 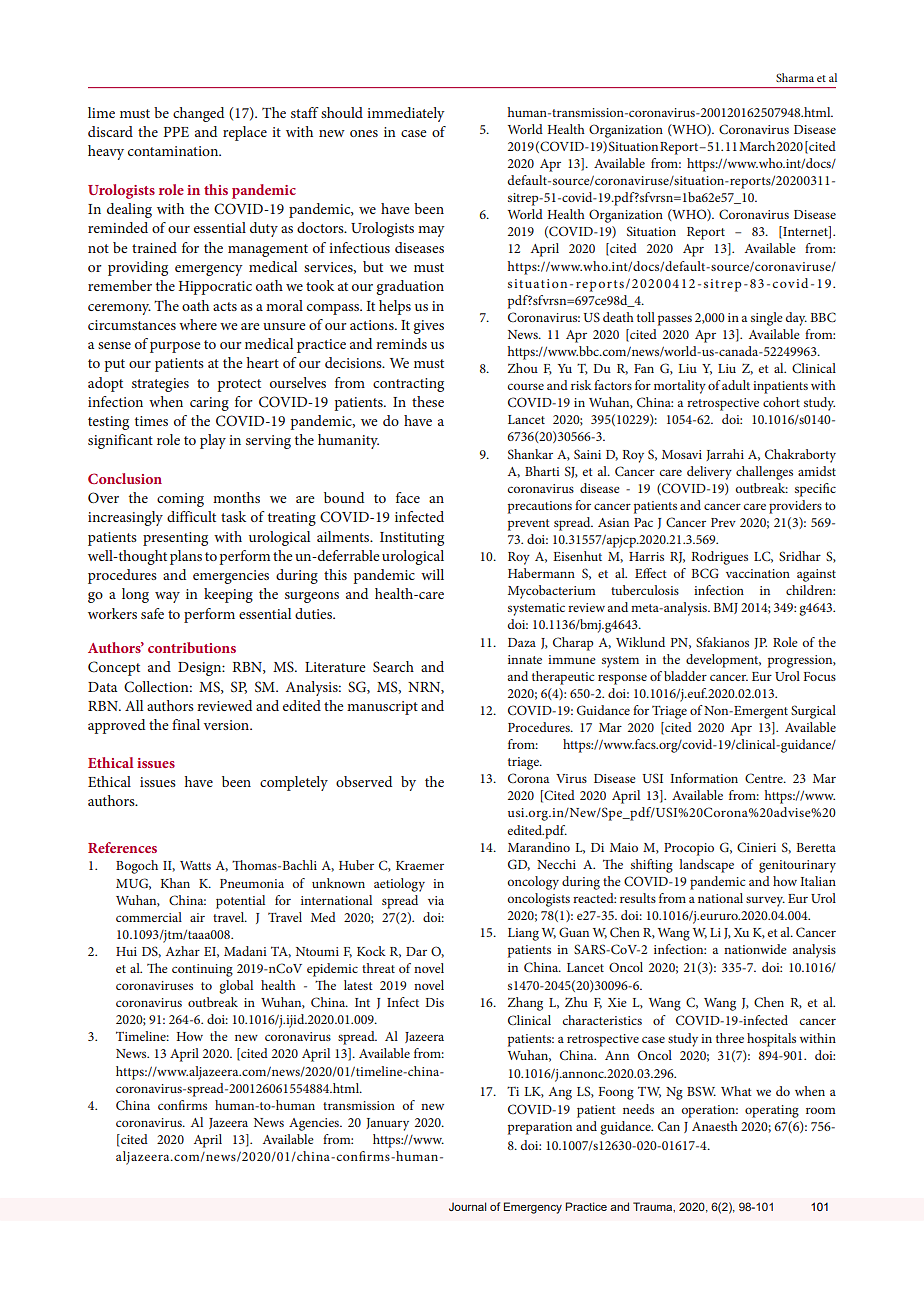 What do you see at coordinates (198, 114) in the screenshot?
I see `changed` at bounding box center [198, 114].
